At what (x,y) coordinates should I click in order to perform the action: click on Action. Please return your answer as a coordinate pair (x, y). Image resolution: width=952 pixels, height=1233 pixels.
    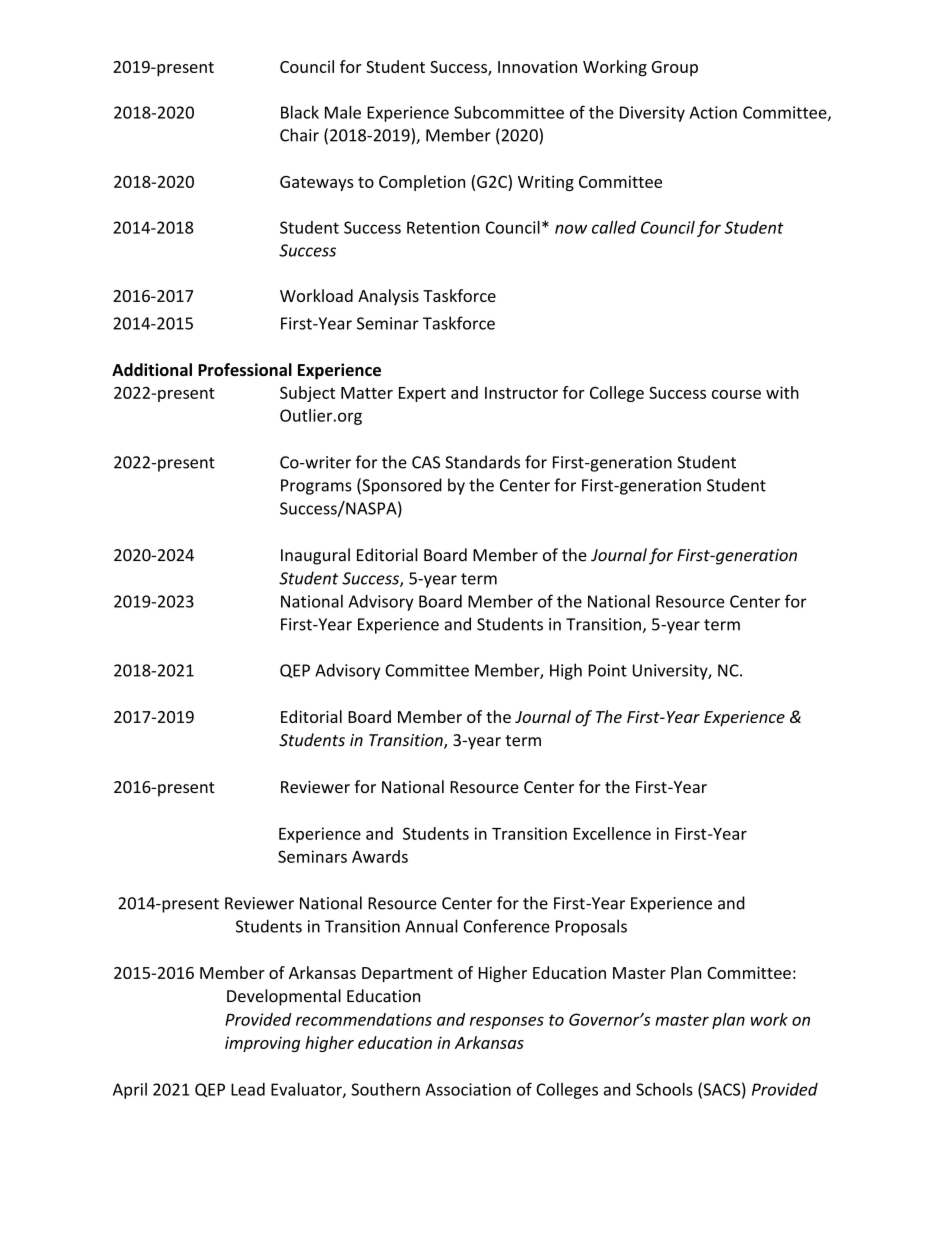
    Looking at the image, I should click on (713, 112).
